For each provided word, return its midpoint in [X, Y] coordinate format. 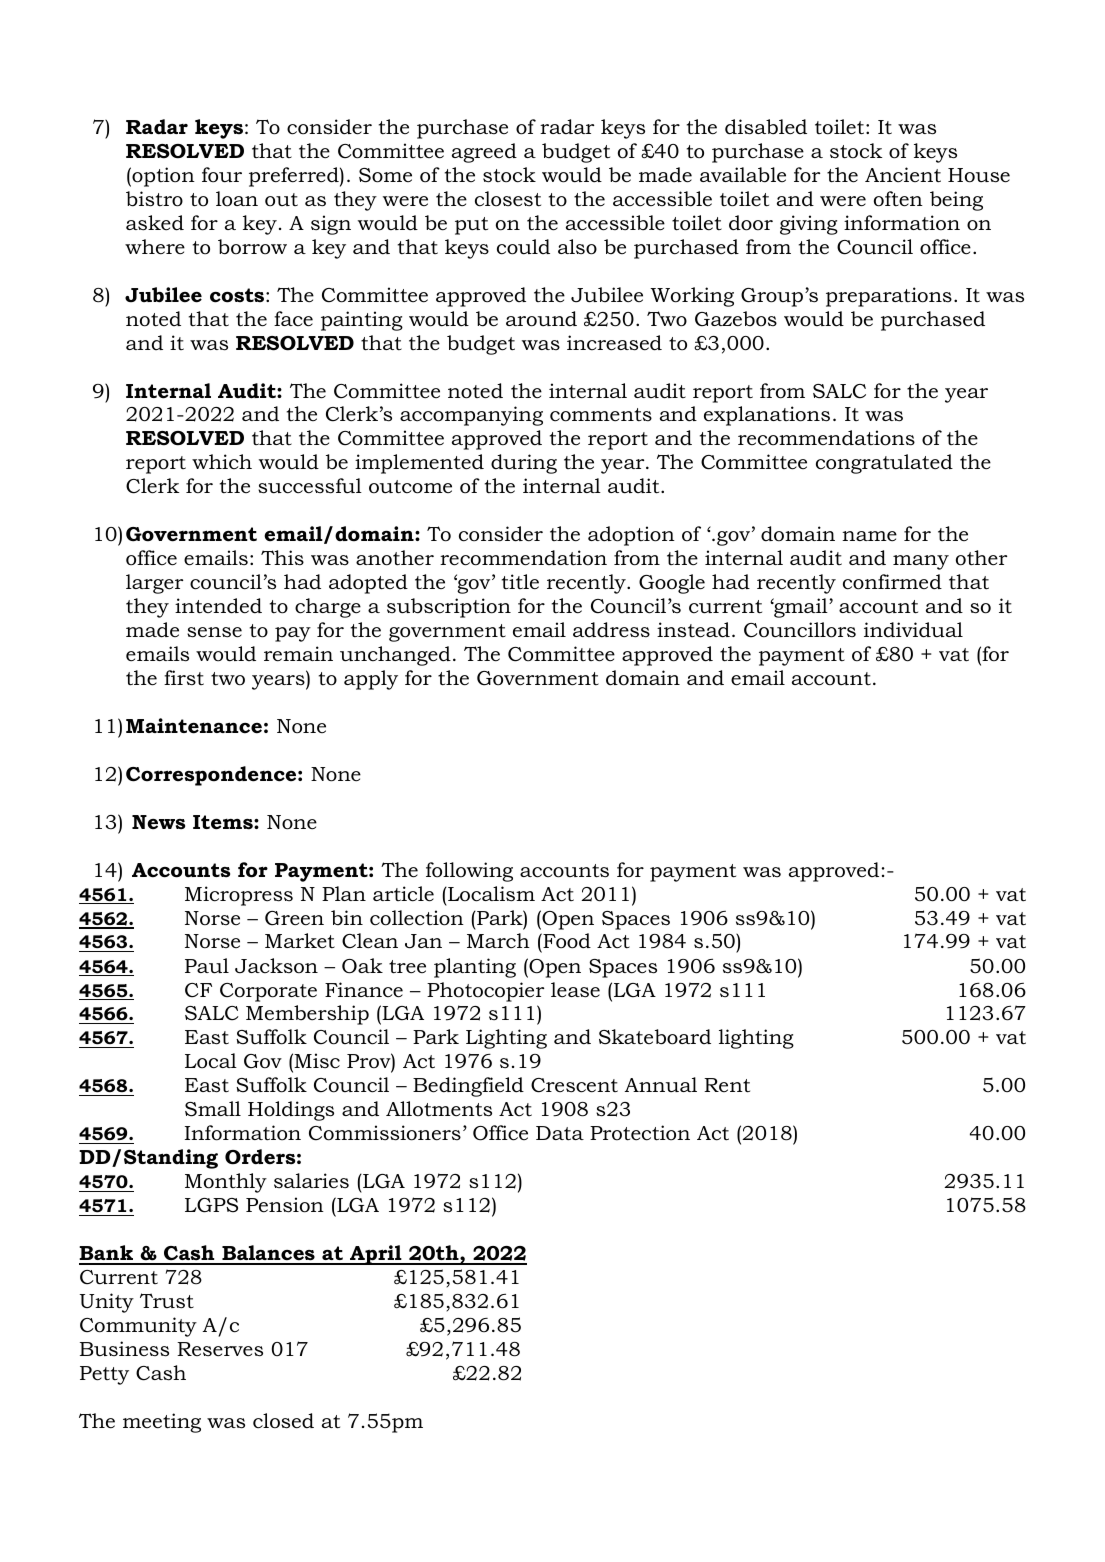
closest [508, 199]
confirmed [892, 582]
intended [218, 606]
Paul [207, 966]
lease [575, 990]
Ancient [903, 175]
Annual [661, 1085]
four [222, 175]
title [520, 582]
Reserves [220, 1349]
